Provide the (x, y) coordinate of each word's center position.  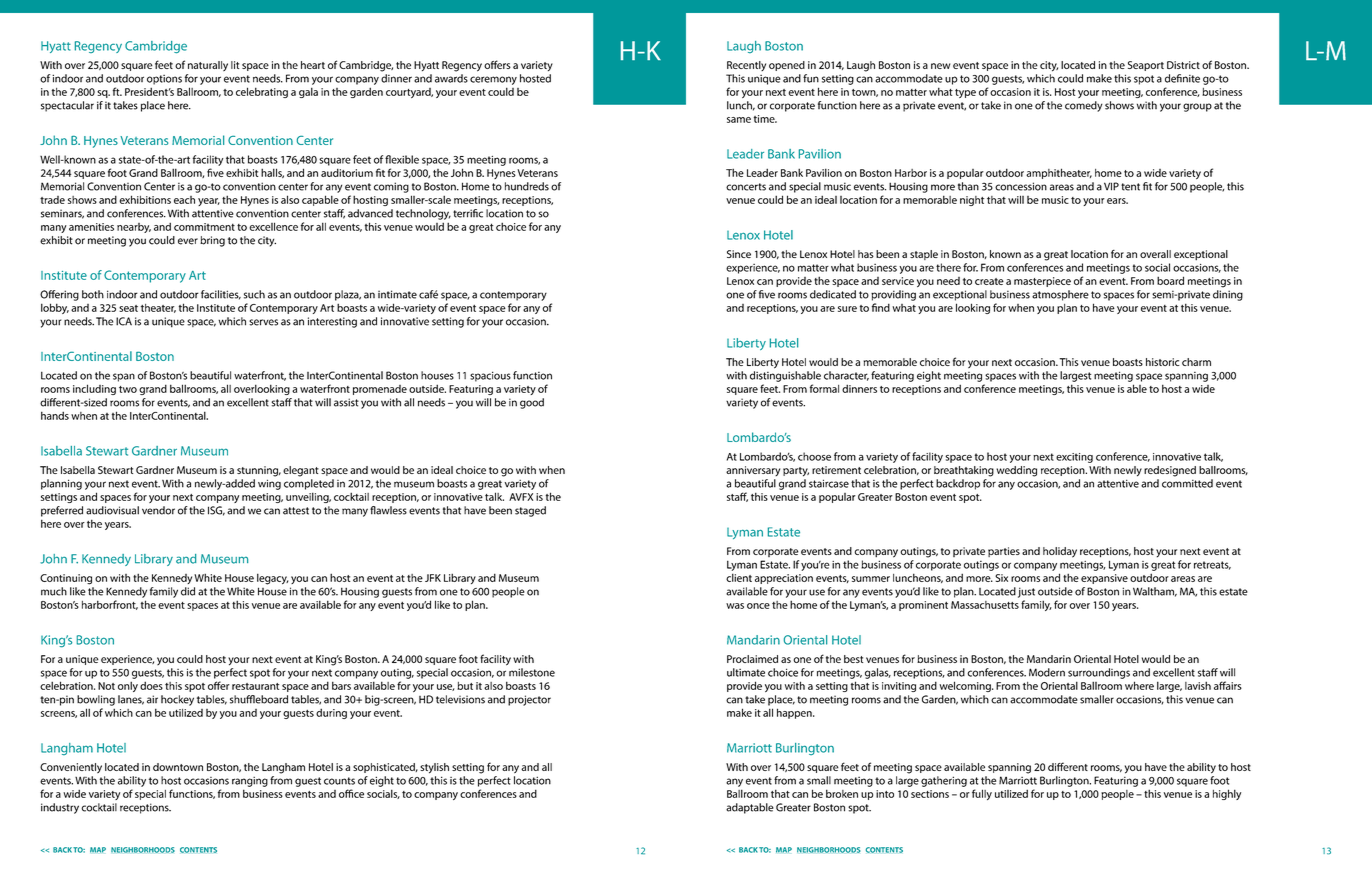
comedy (1084, 106)
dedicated (833, 294)
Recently (746, 66)
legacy (272, 579)
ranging (250, 782)
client (739, 577)
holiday (1060, 552)
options (164, 80)
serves (263, 322)
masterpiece (1042, 282)
